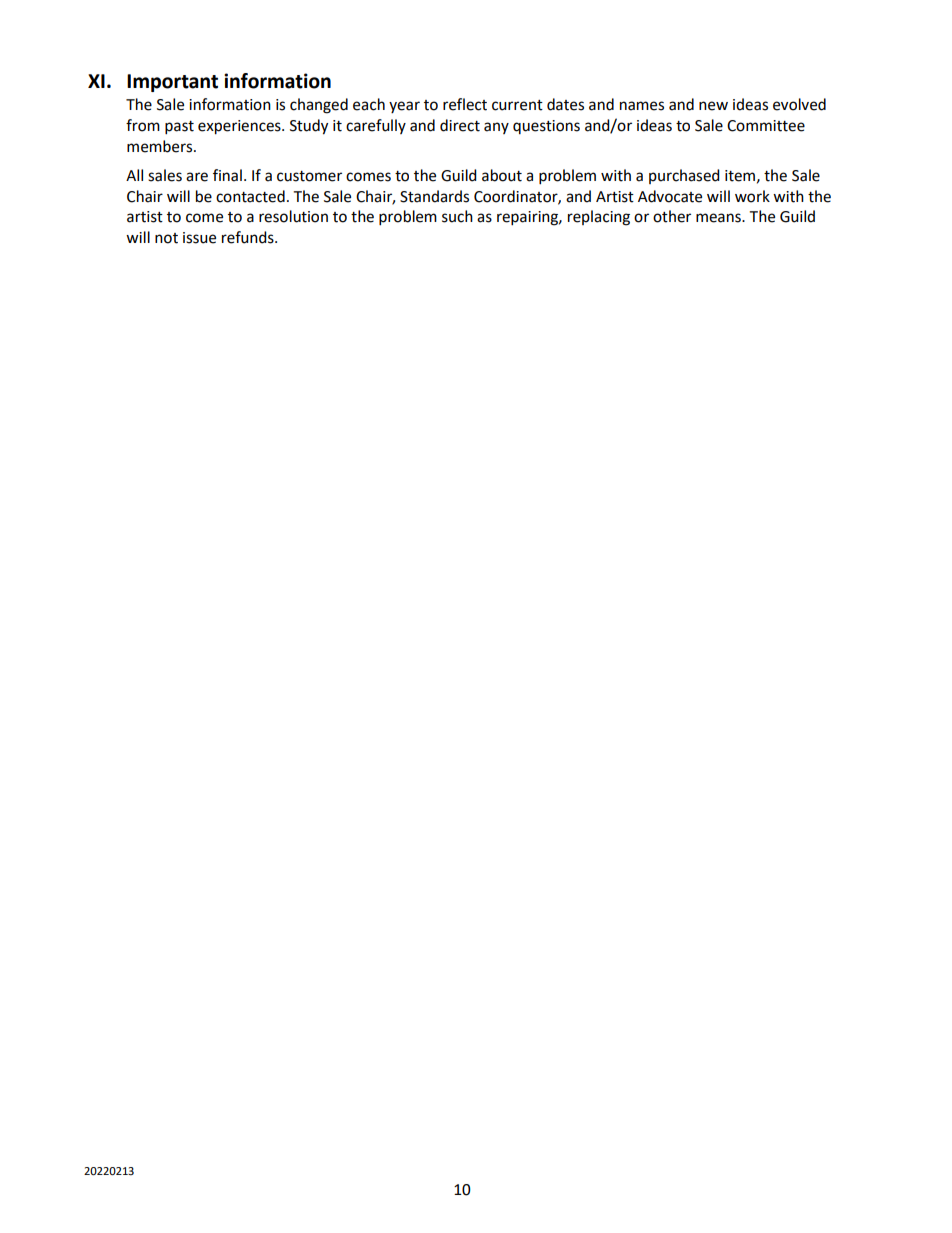 The height and width of the screenshot is (1233, 952). What do you see at coordinates (199, 238) in the screenshot?
I see `issue` at bounding box center [199, 238].
